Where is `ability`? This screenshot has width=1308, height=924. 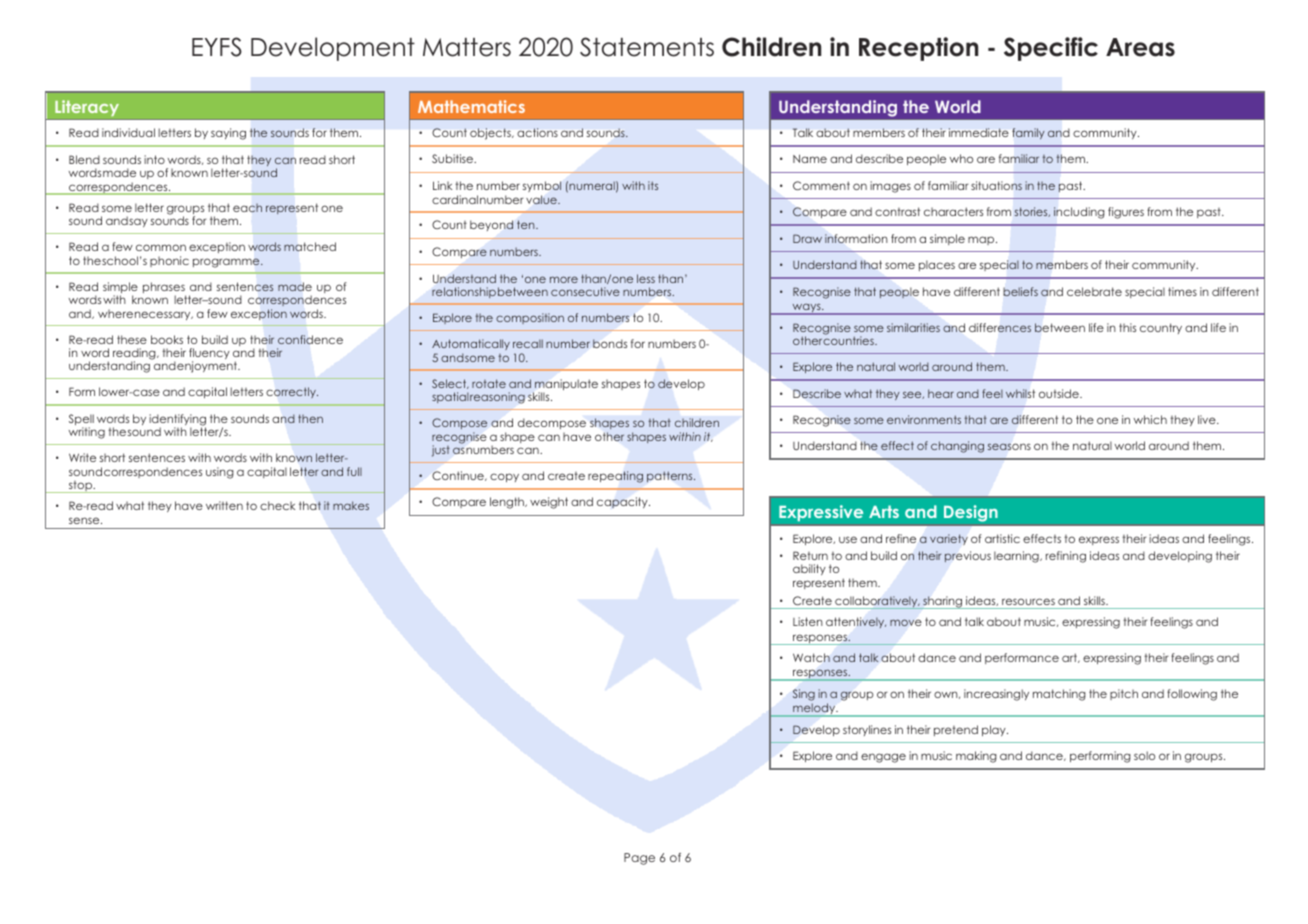 ability is located at coordinates (809, 569).
